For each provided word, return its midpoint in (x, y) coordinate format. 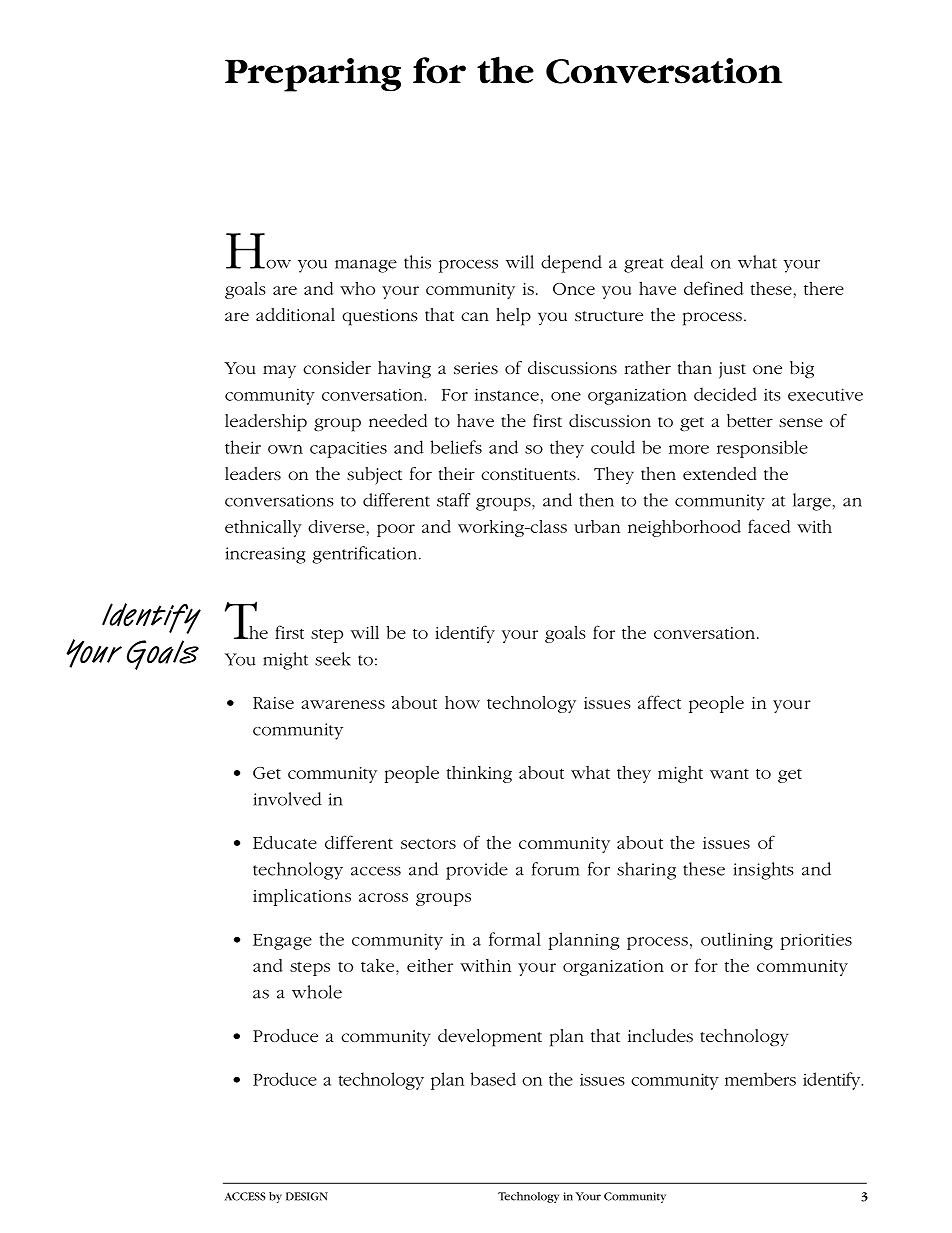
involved (288, 799)
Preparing (313, 75)
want (729, 774)
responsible (762, 449)
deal (687, 262)
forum (556, 869)
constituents (529, 474)
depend (571, 264)
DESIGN (307, 1196)
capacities (348, 450)
